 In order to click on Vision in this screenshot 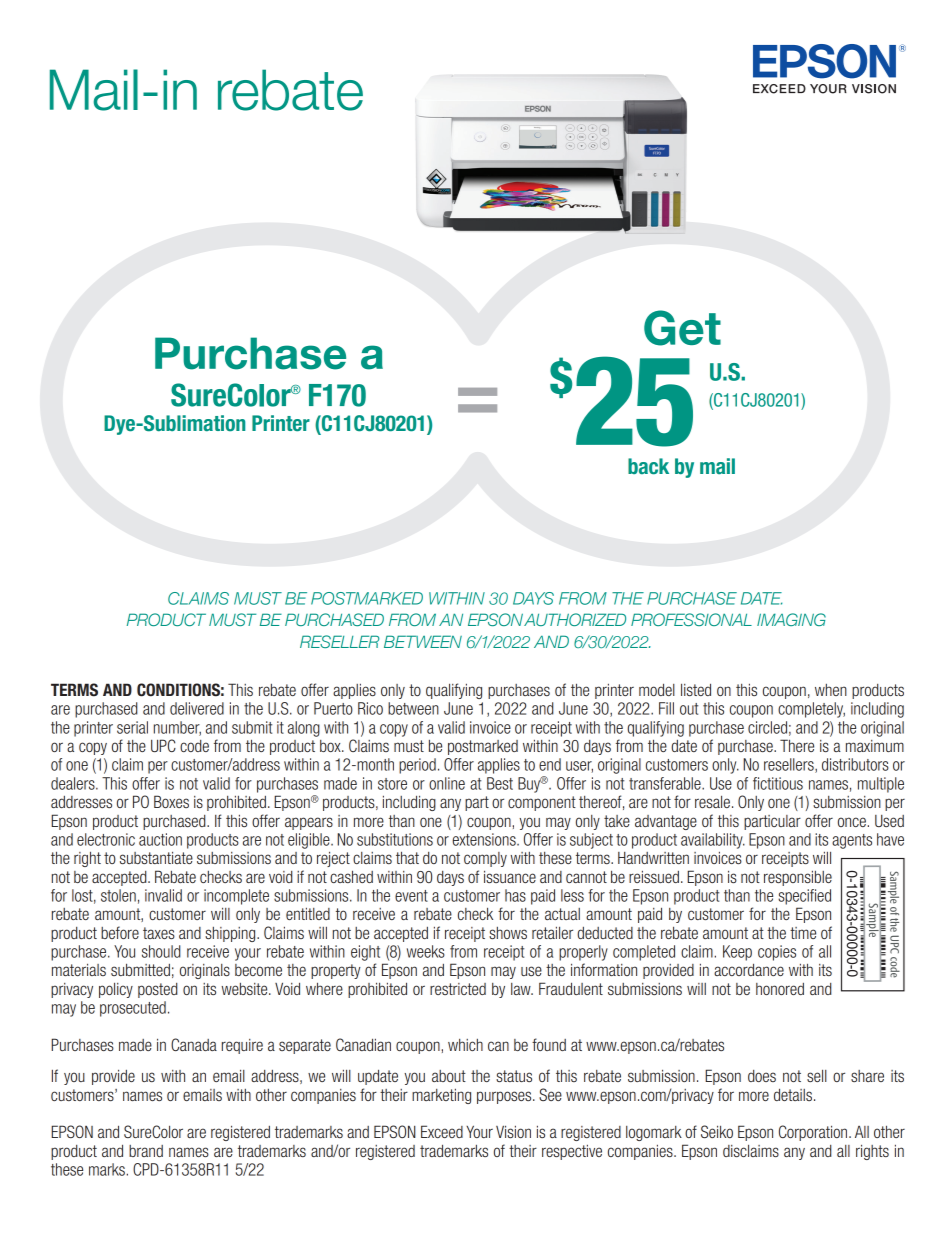, I will do `click(513, 1131)`.
